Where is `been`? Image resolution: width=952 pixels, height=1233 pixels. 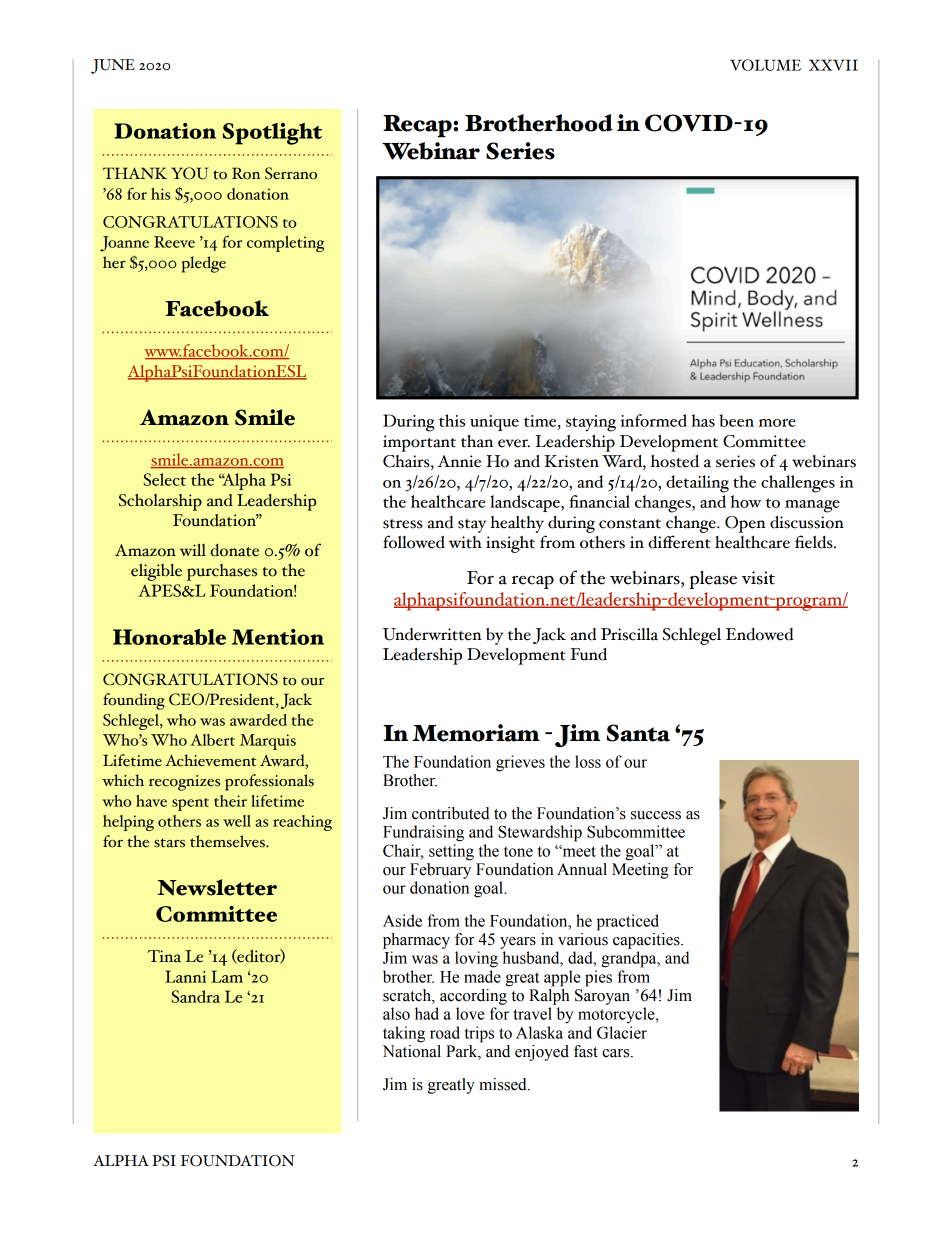
been is located at coordinates (736, 420).
